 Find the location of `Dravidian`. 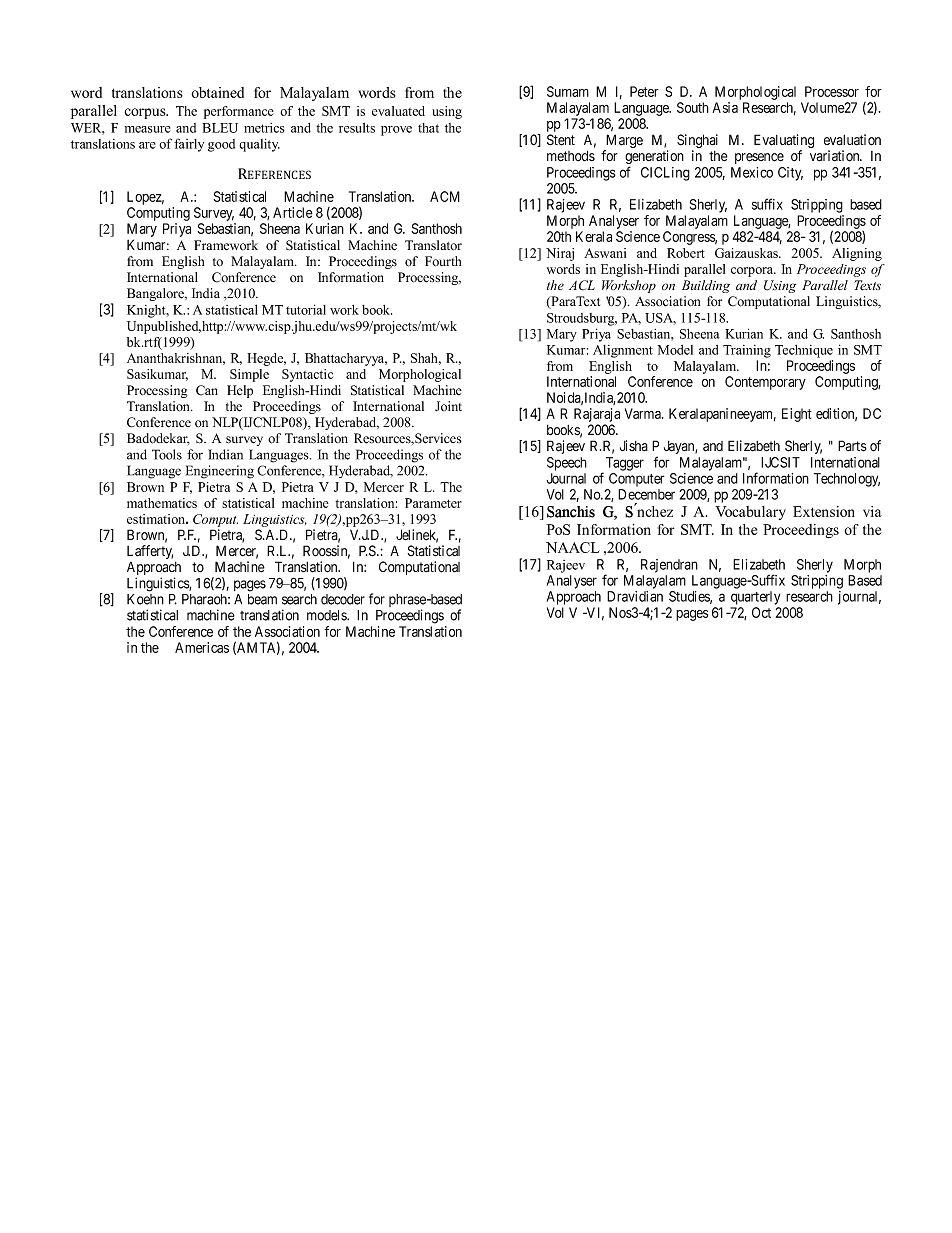

Dravidian is located at coordinates (635, 596).
